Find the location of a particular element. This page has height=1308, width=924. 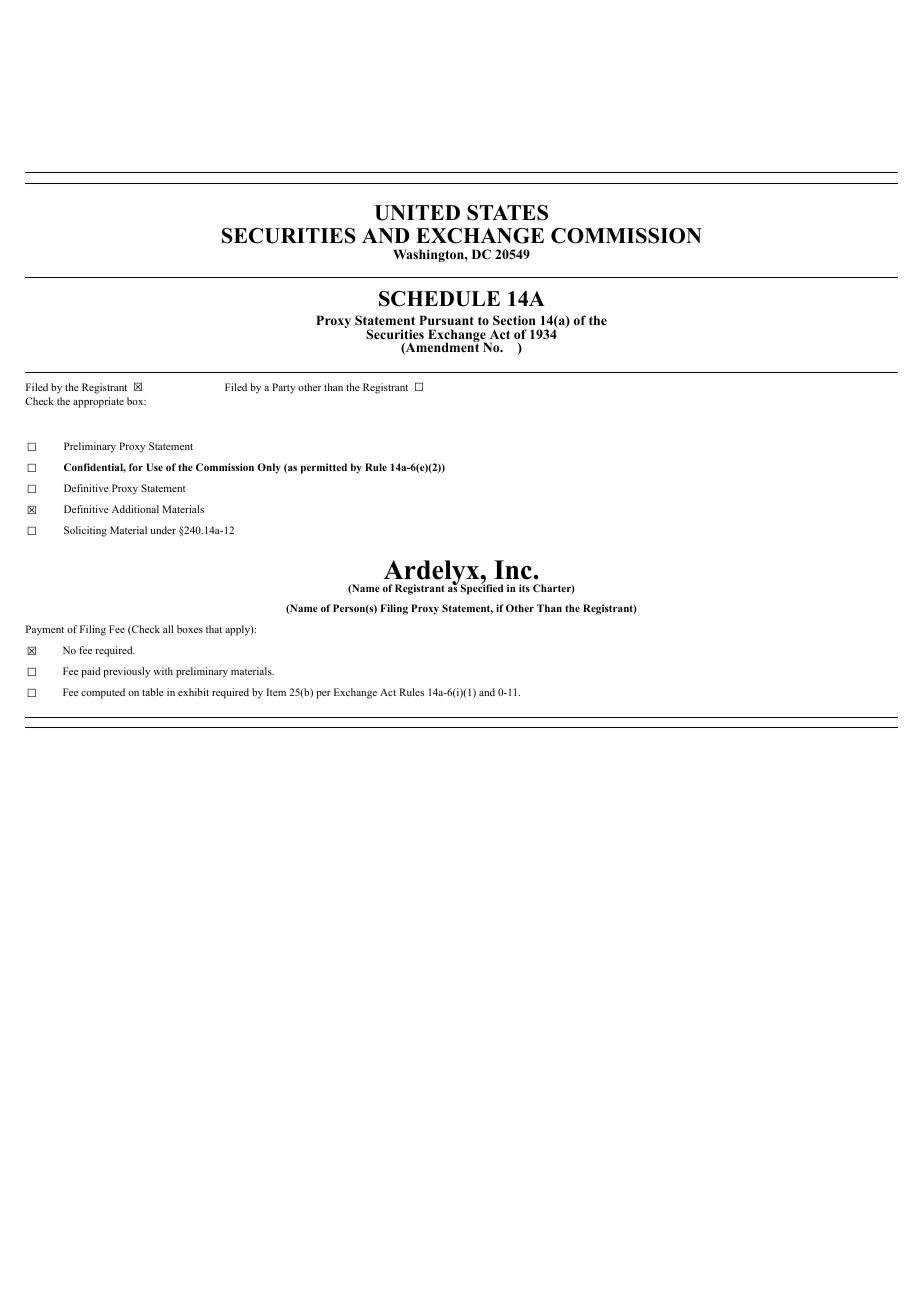

Item is located at coordinates (276, 692).
